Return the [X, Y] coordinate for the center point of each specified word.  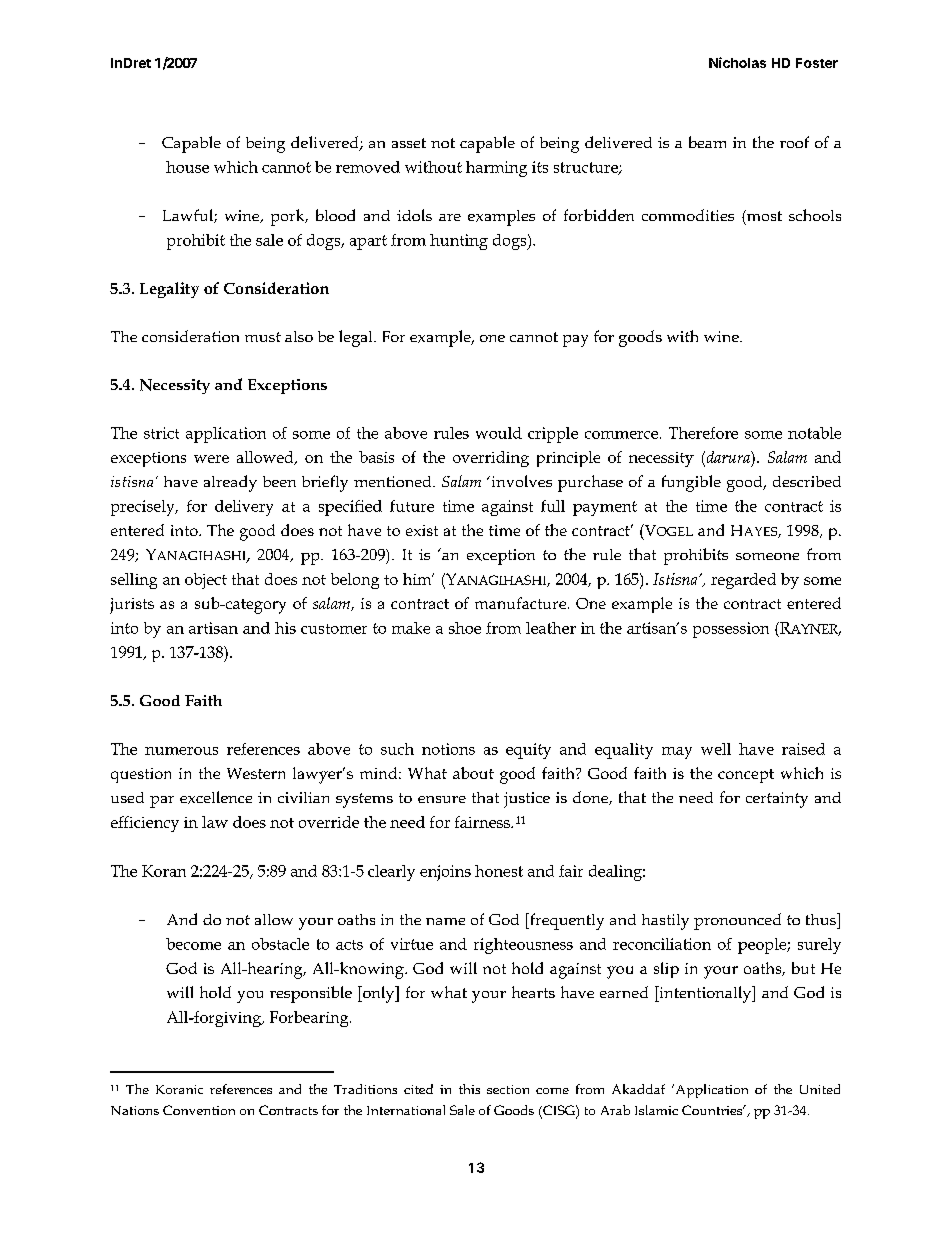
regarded [743, 581]
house [187, 167]
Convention [199, 1110]
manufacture [520, 603]
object [206, 581]
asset [409, 143]
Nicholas [737, 62]
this [469, 1089]
